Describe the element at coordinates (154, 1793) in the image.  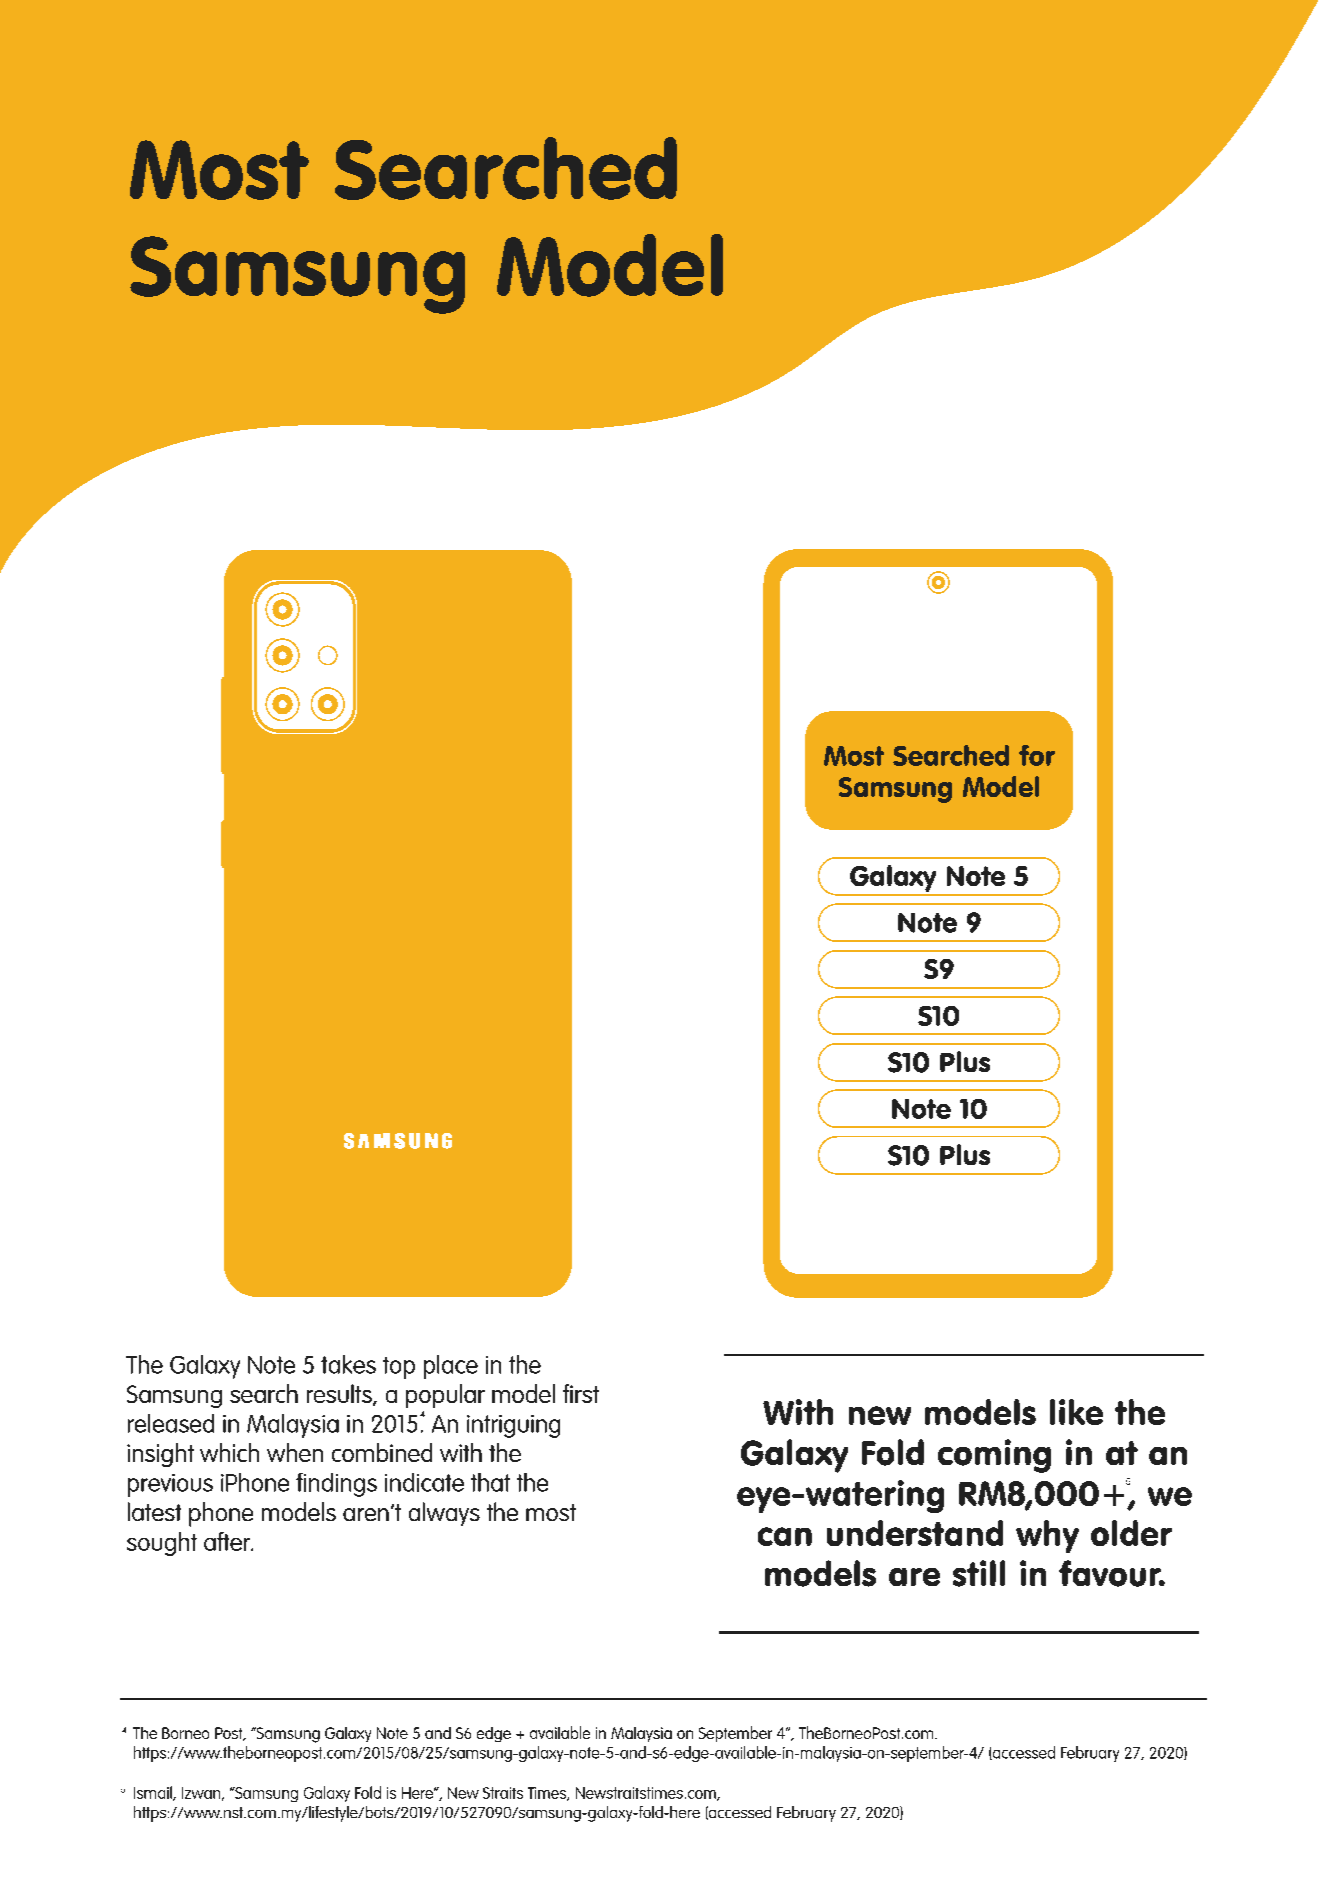
I see `Ismail` at that location.
